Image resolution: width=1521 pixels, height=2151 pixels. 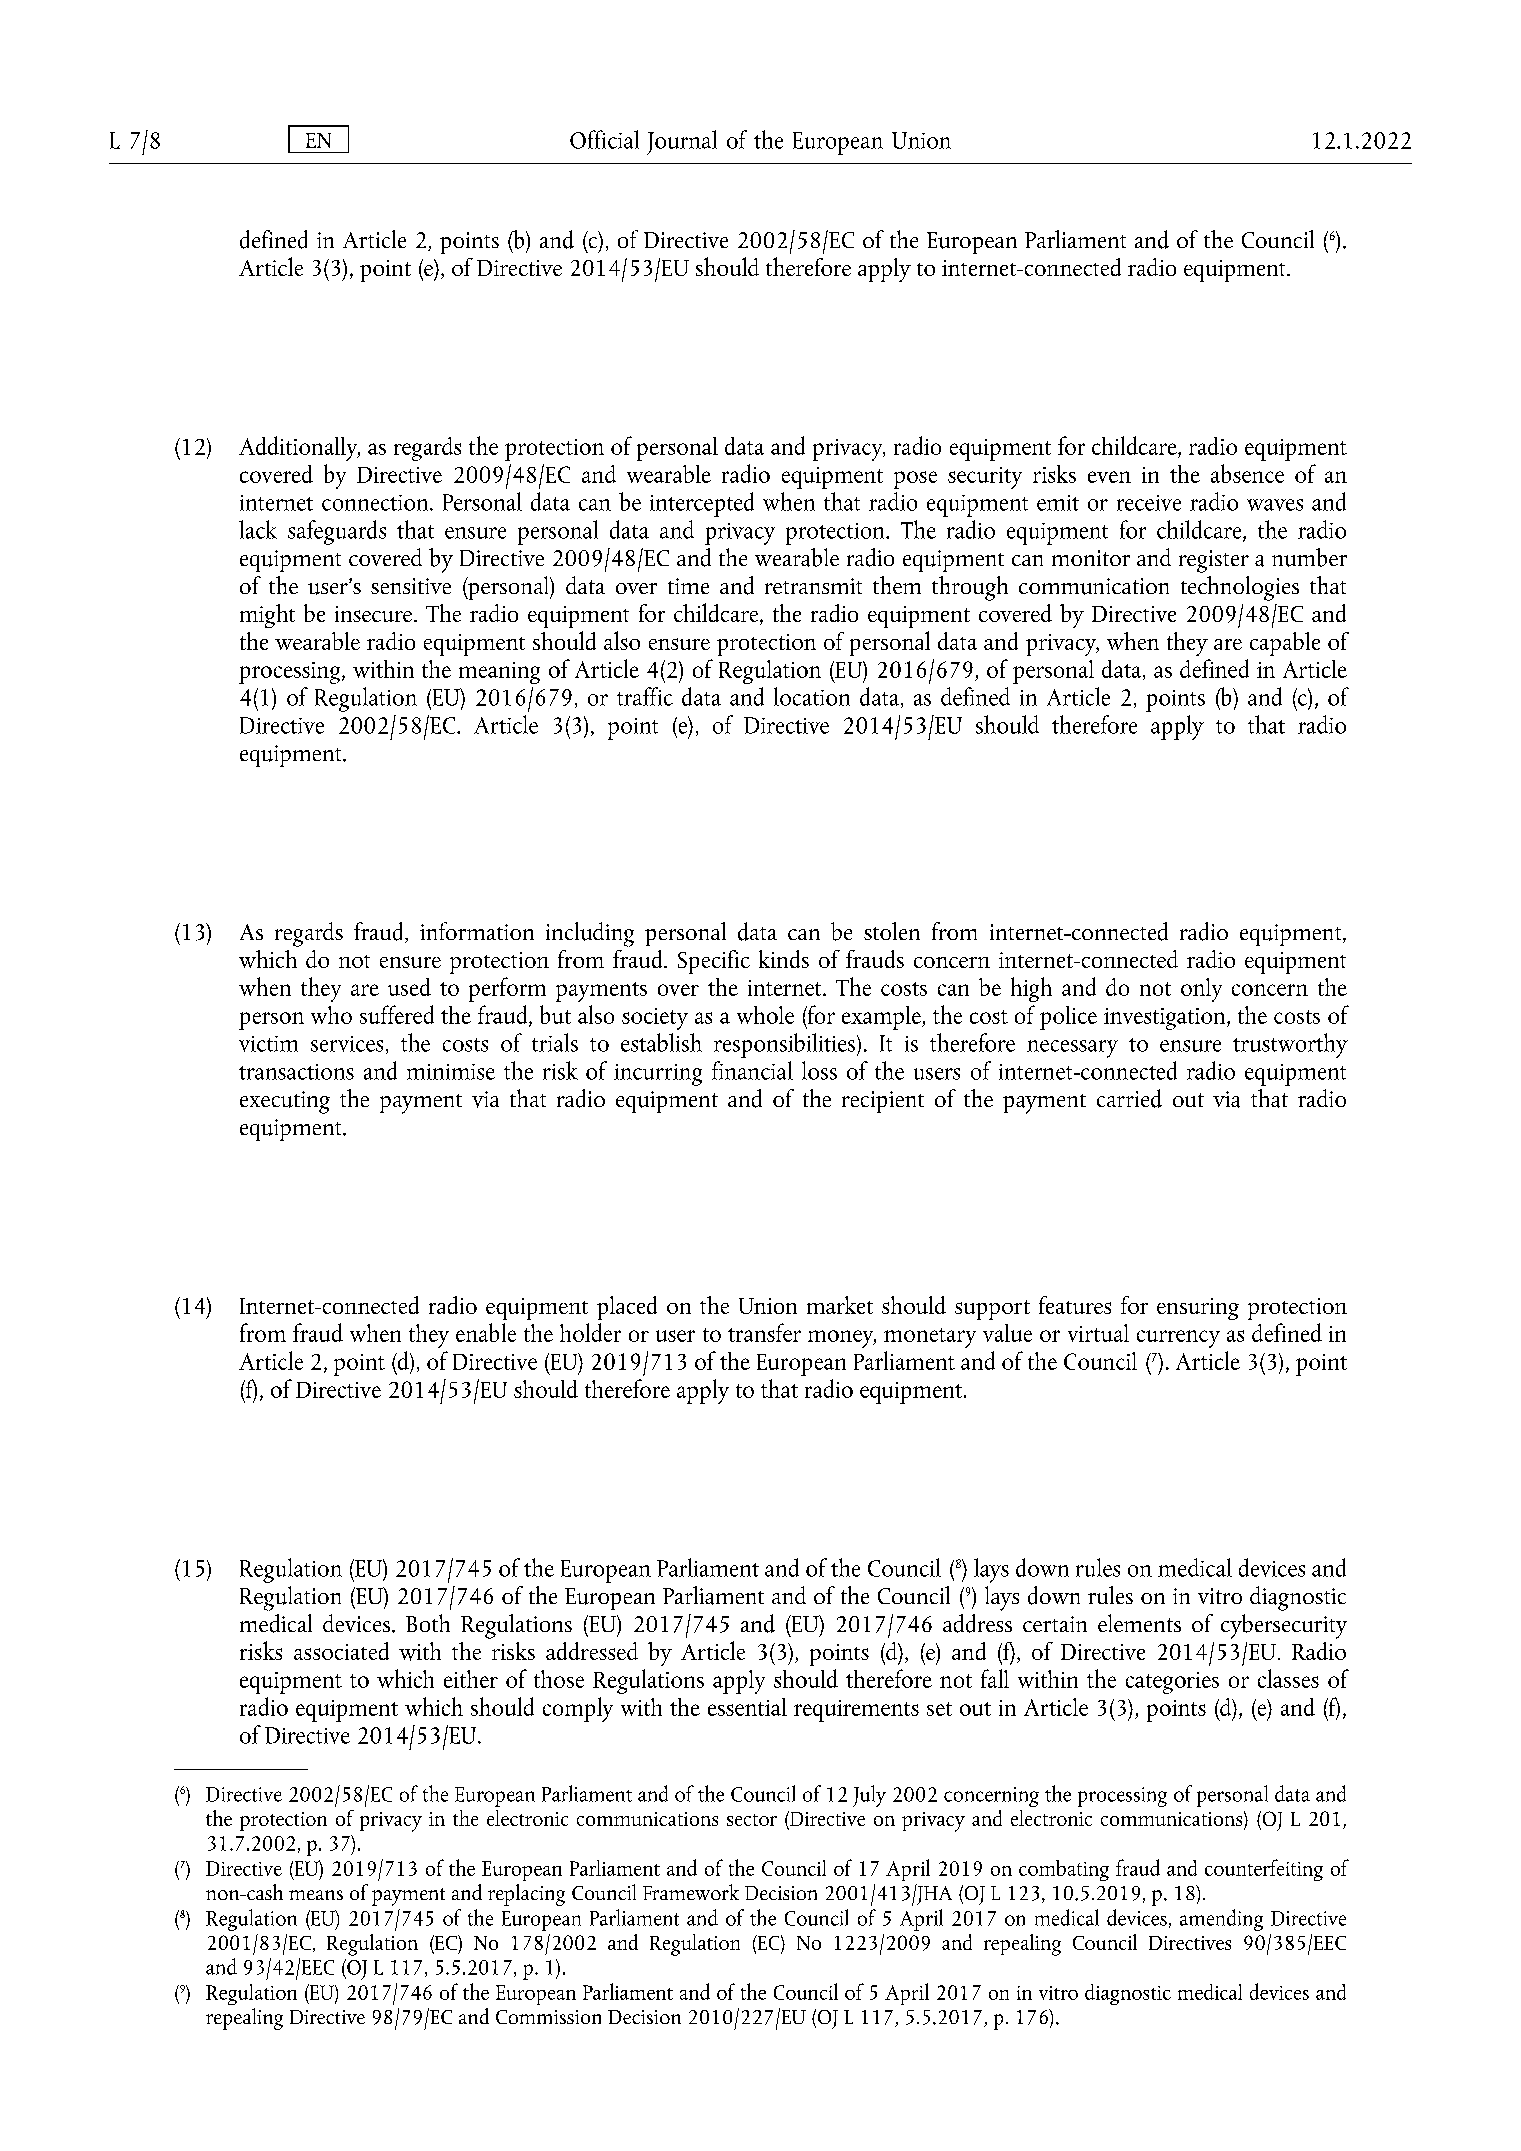 I want to click on Official, so click(x=604, y=139).
